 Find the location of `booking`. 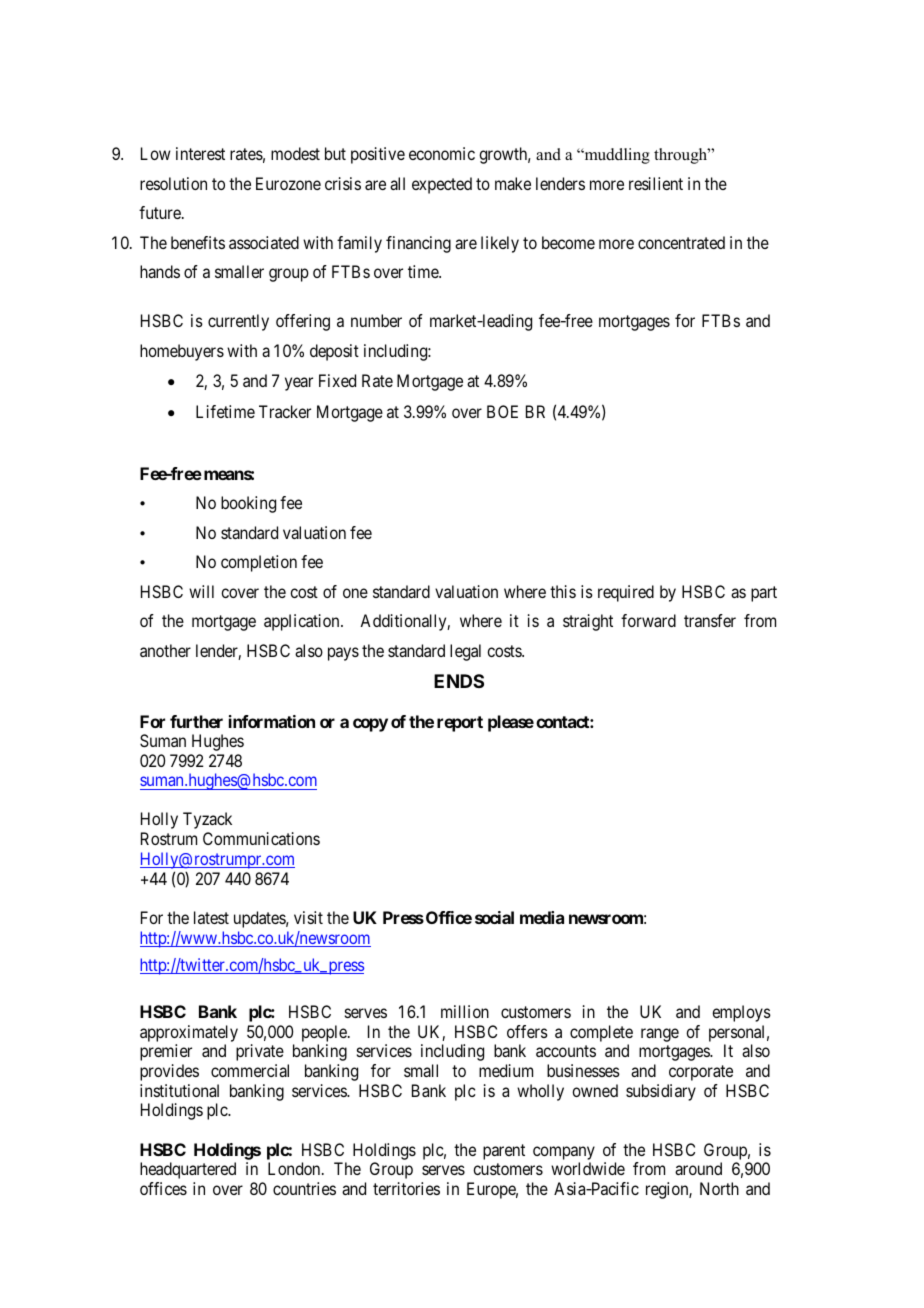

booking is located at coordinates (248, 504).
